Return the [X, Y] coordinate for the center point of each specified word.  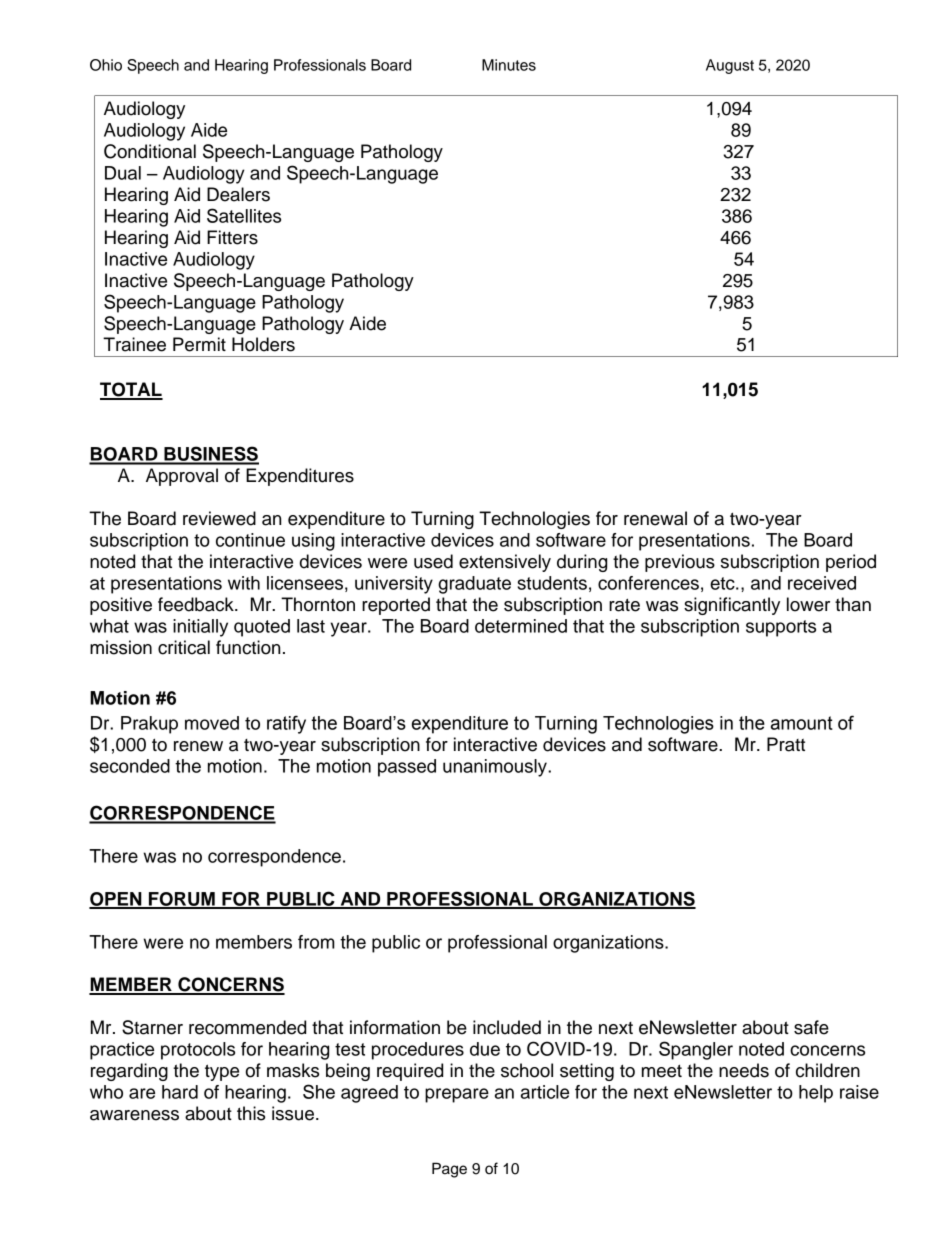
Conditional [150, 151]
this [251, 1113]
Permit [199, 344]
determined [521, 626]
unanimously [496, 768]
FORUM [182, 900]
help [816, 1094]
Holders [263, 344]
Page [449, 1170]
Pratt [786, 744]
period [851, 563]
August [730, 66]
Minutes [509, 65]
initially [200, 628]
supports [781, 628]
